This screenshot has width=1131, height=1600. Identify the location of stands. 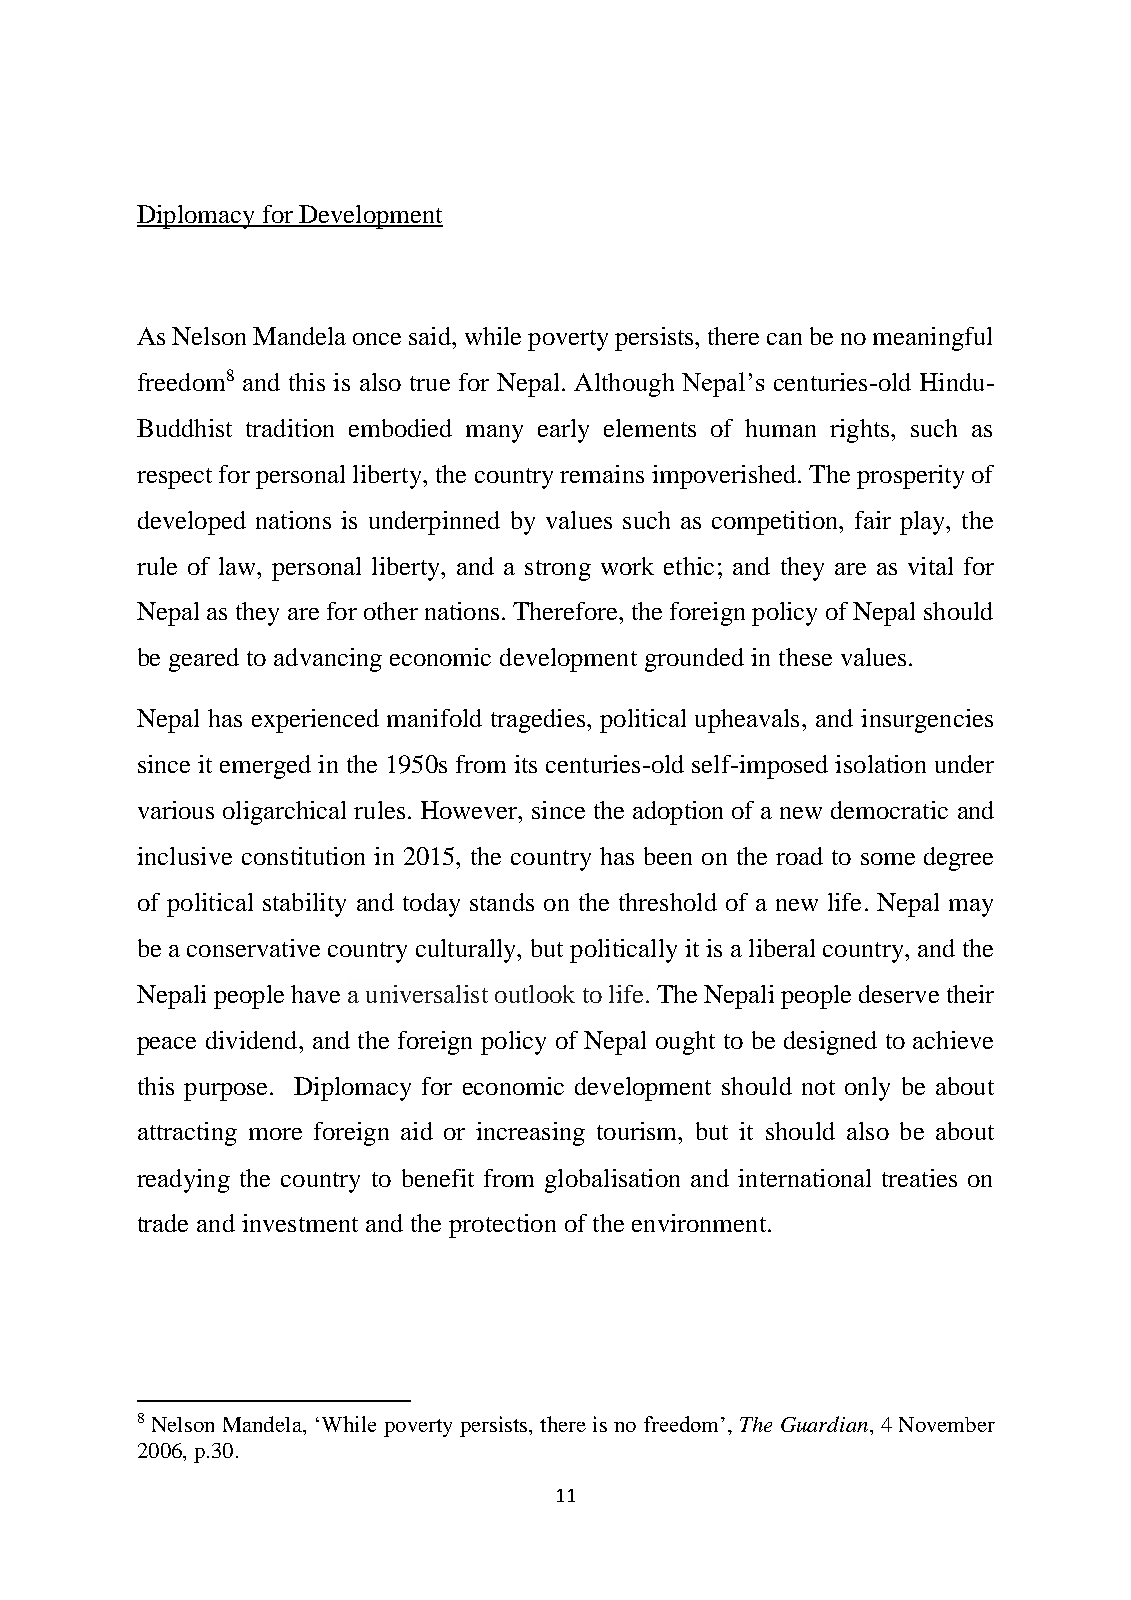
(502, 902).
